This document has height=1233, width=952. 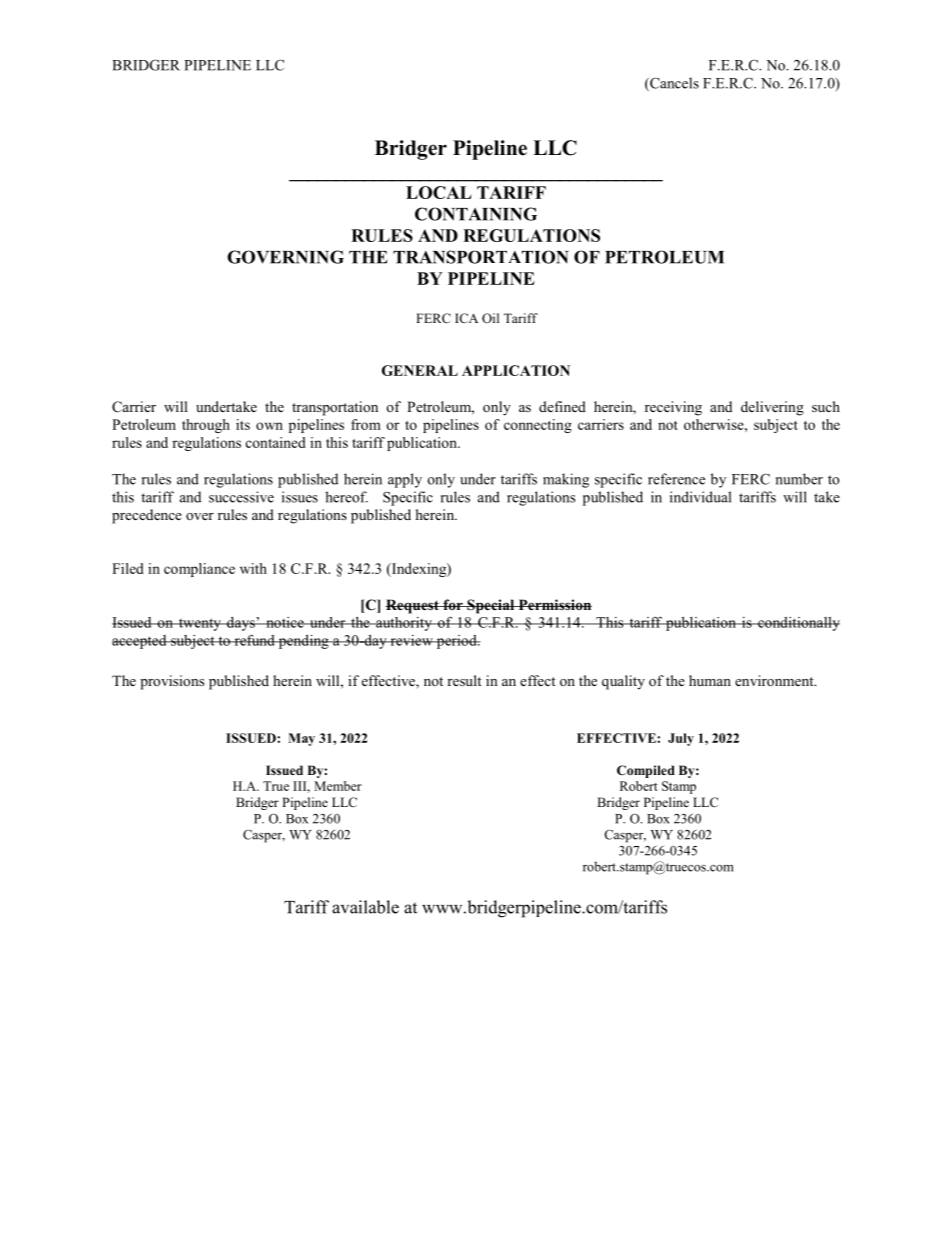 What do you see at coordinates (516, 370) in the document?
I see `APPLICATION` at bounding box center [516, 370].
